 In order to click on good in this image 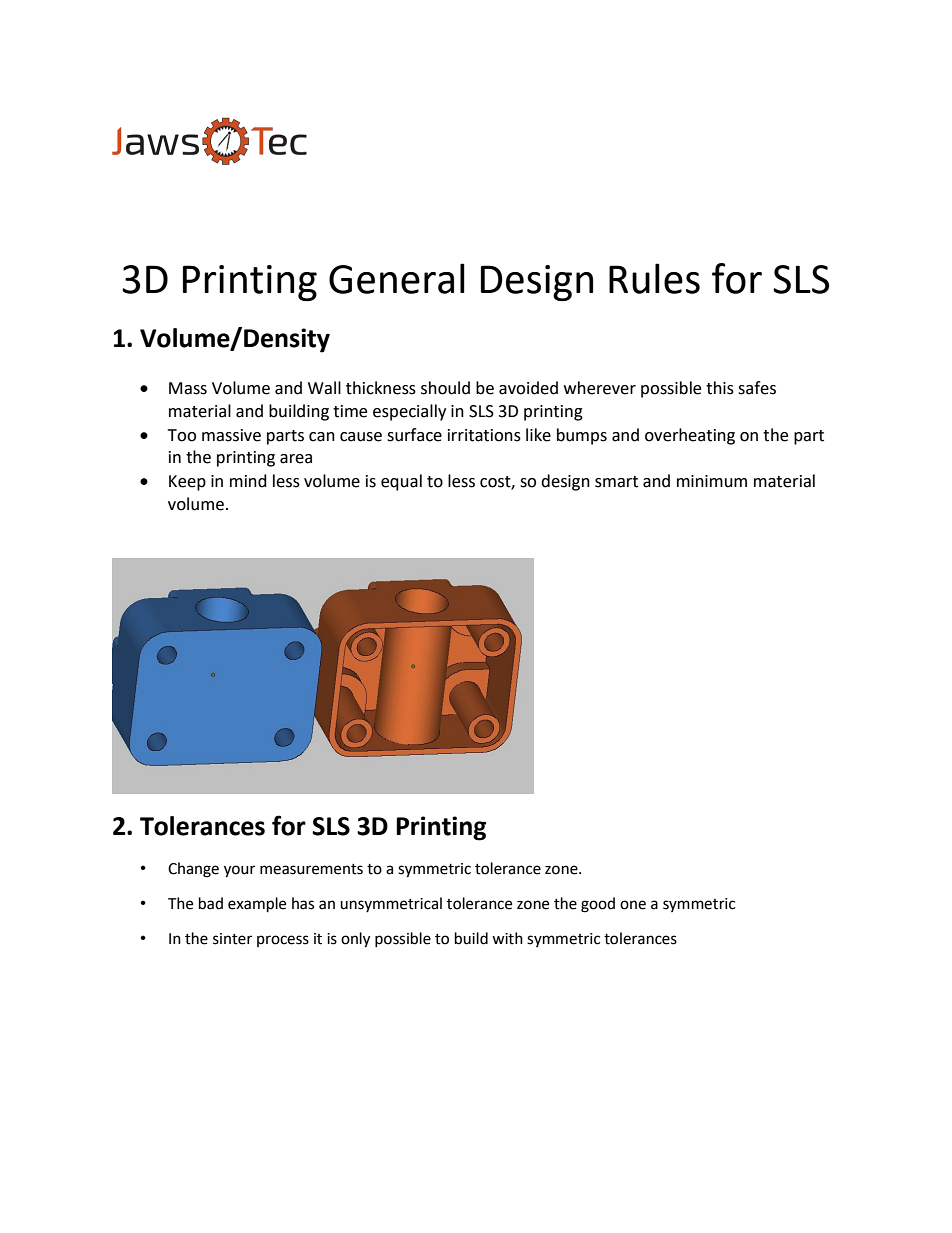, I will do `click(598, 905)`.
